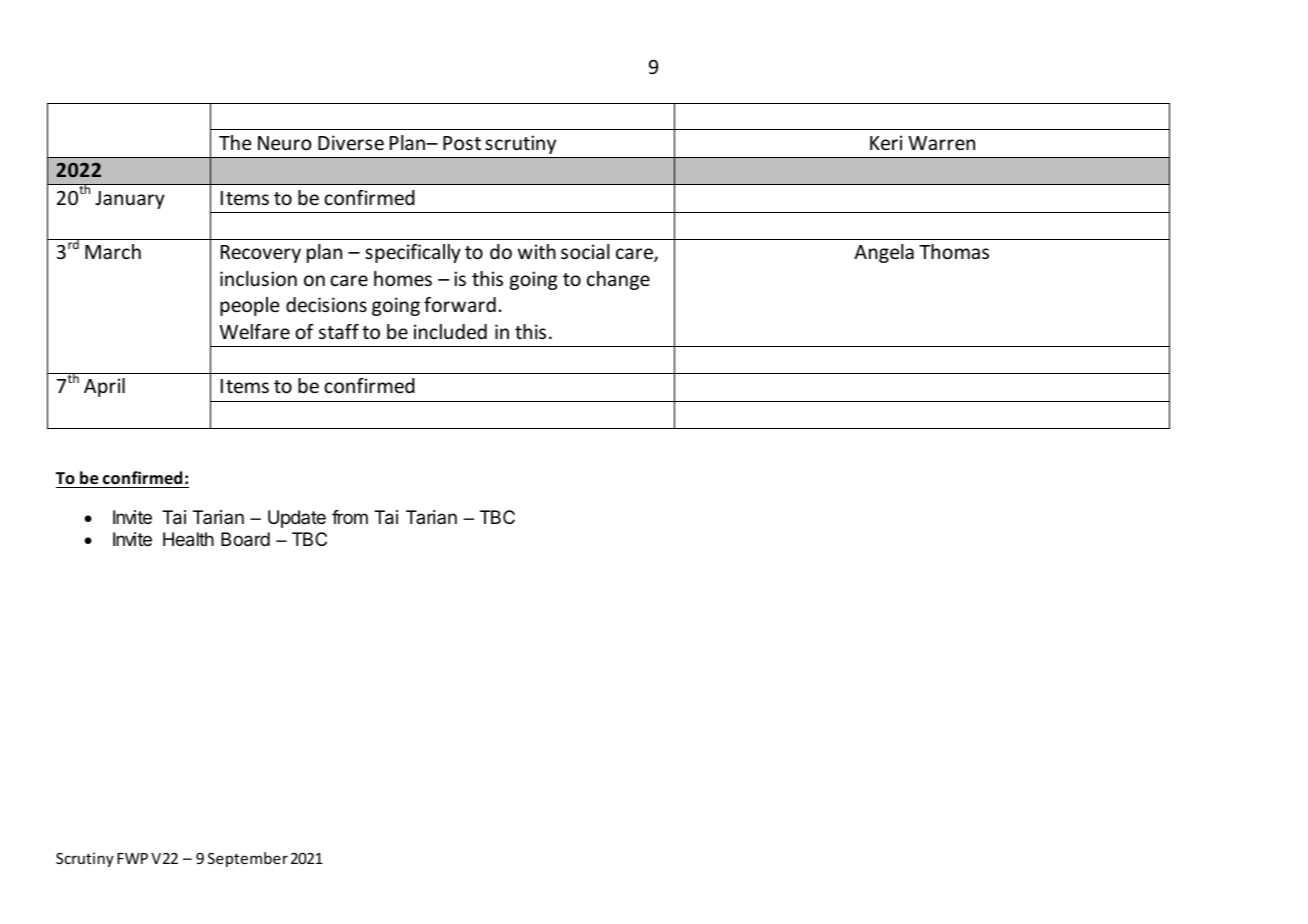 This screenshot has width=1308, height=924. Describe the element at coordinates (462, 143) in the screenshot. I see `Post` at that location.
